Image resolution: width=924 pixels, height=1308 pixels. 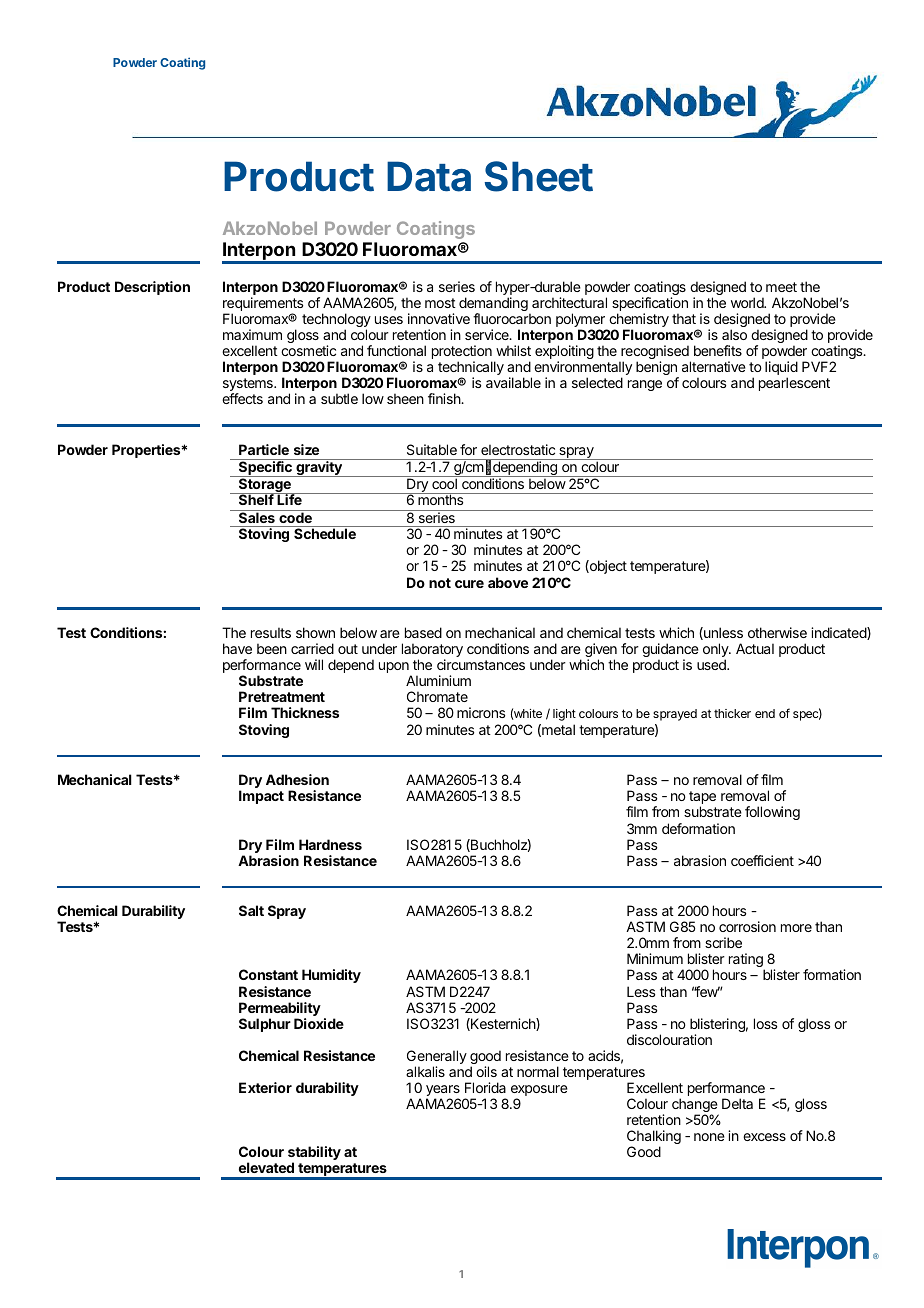 What do you see at coordinates (257, 516) in the screenshot?
I see `Sales` at bounding box center [257, 516].
